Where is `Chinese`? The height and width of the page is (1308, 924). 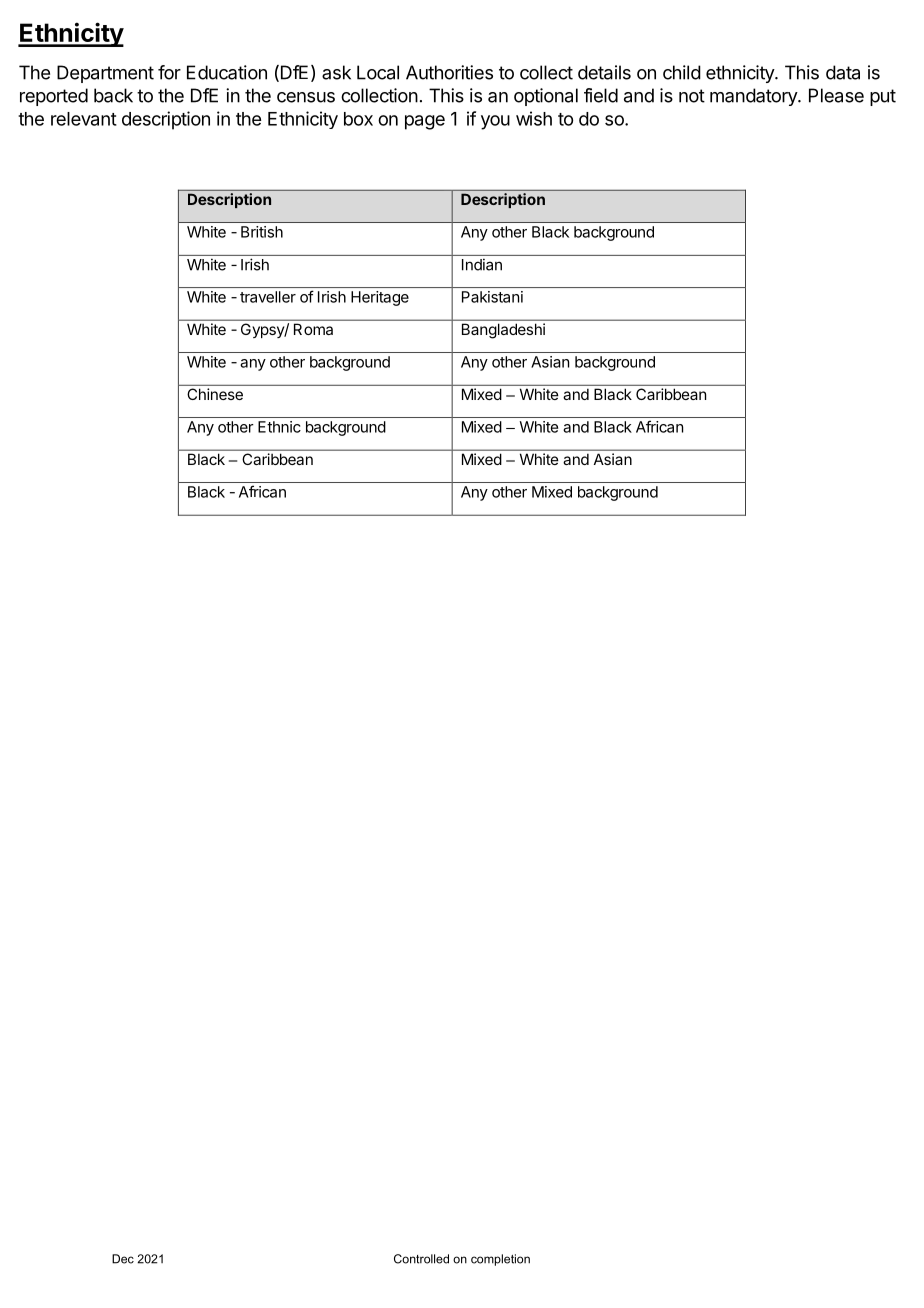
Chinese is located at coordinates (215, 394).
